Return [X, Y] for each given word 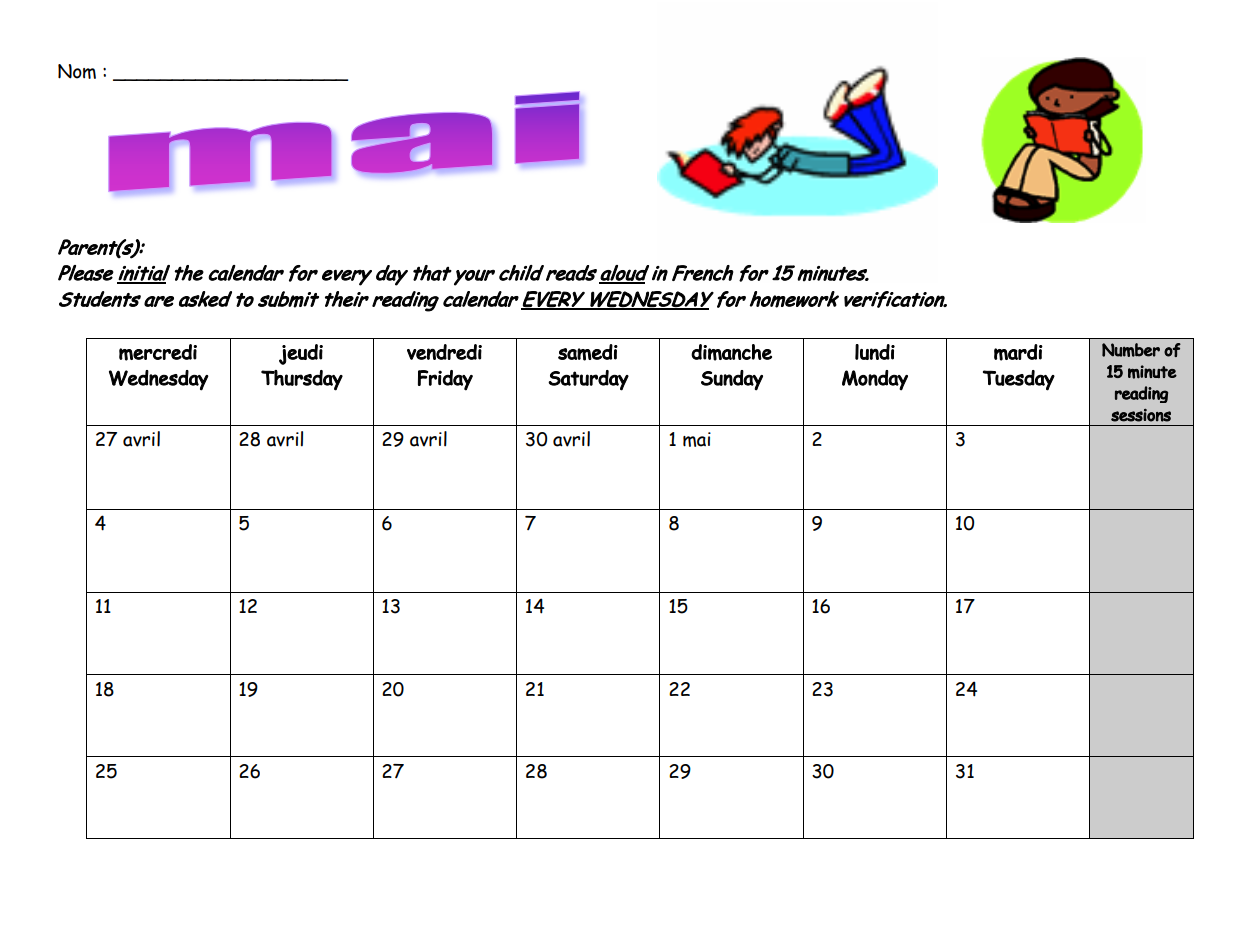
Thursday [302, 380]
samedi [588, 352]
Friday [445, 380]
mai [697, 439]
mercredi [158, 352]
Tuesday [1019, 380]
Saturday [588, 380]
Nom [77, 71]
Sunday [732, 380]
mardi [1018, 352]
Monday [875, 380]
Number [1131, 350]
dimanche [731, 352]
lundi [875, 352]
